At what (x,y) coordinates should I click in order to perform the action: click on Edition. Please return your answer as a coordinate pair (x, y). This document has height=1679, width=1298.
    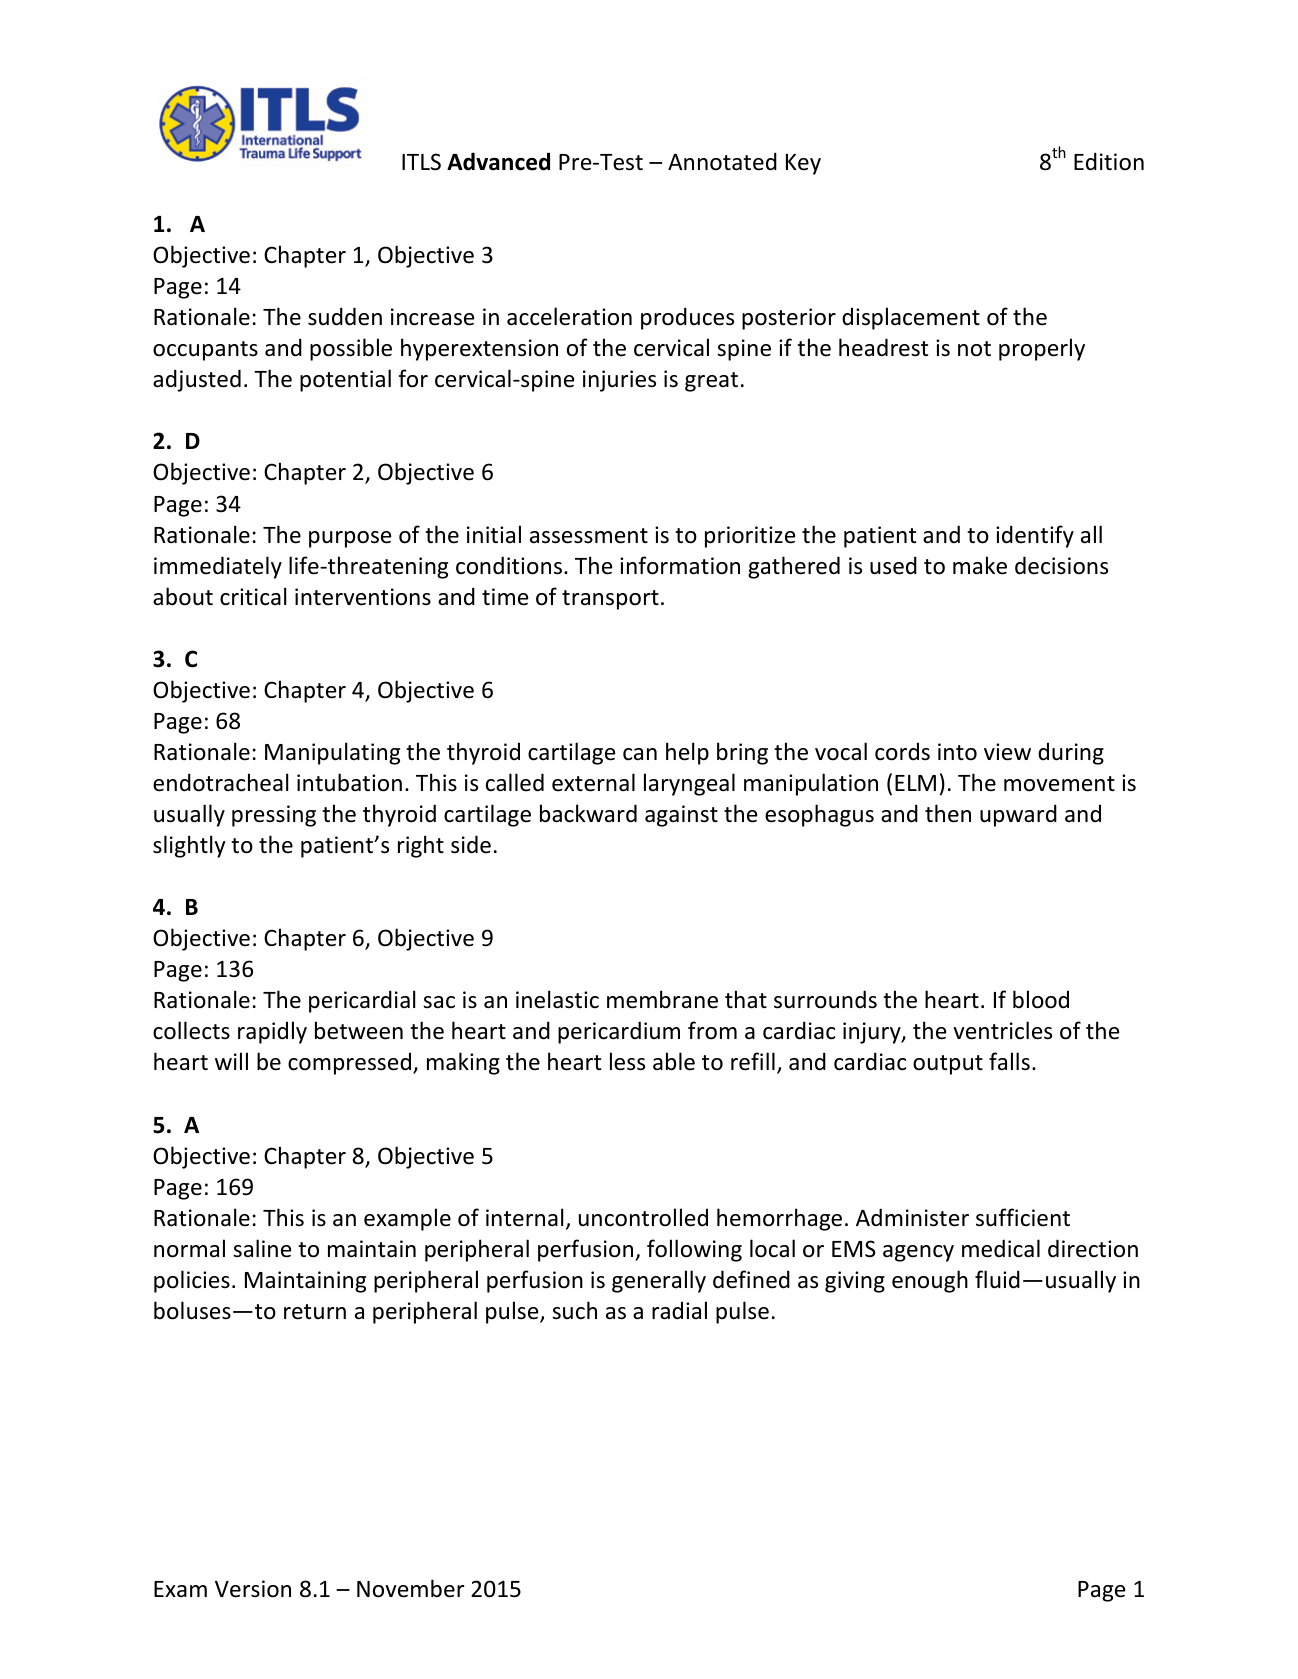
    Looking at the image, I should click on (1109, 161).
